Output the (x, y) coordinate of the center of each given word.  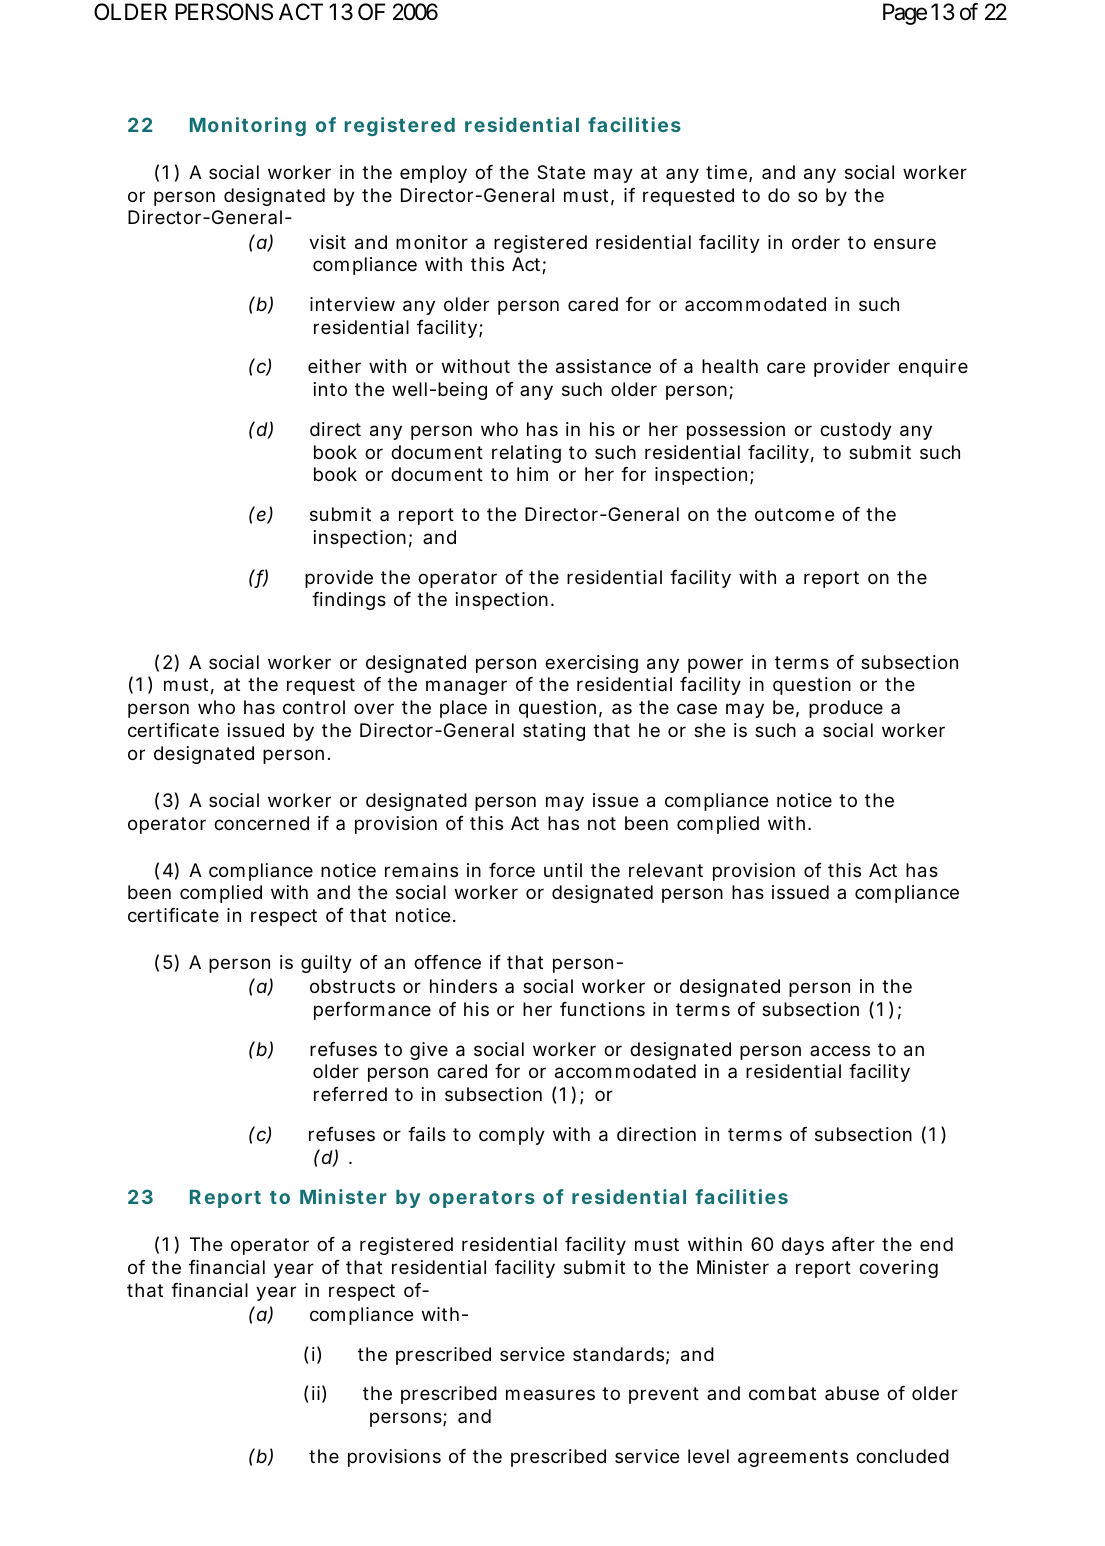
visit (327, 242)
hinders (463, 986)
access (840, 1050)
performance (372, 1011)
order (816, 242)
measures (550, 1394)
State (561, 172)
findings (349, 601)
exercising (591, 664)
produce (846, 709)
